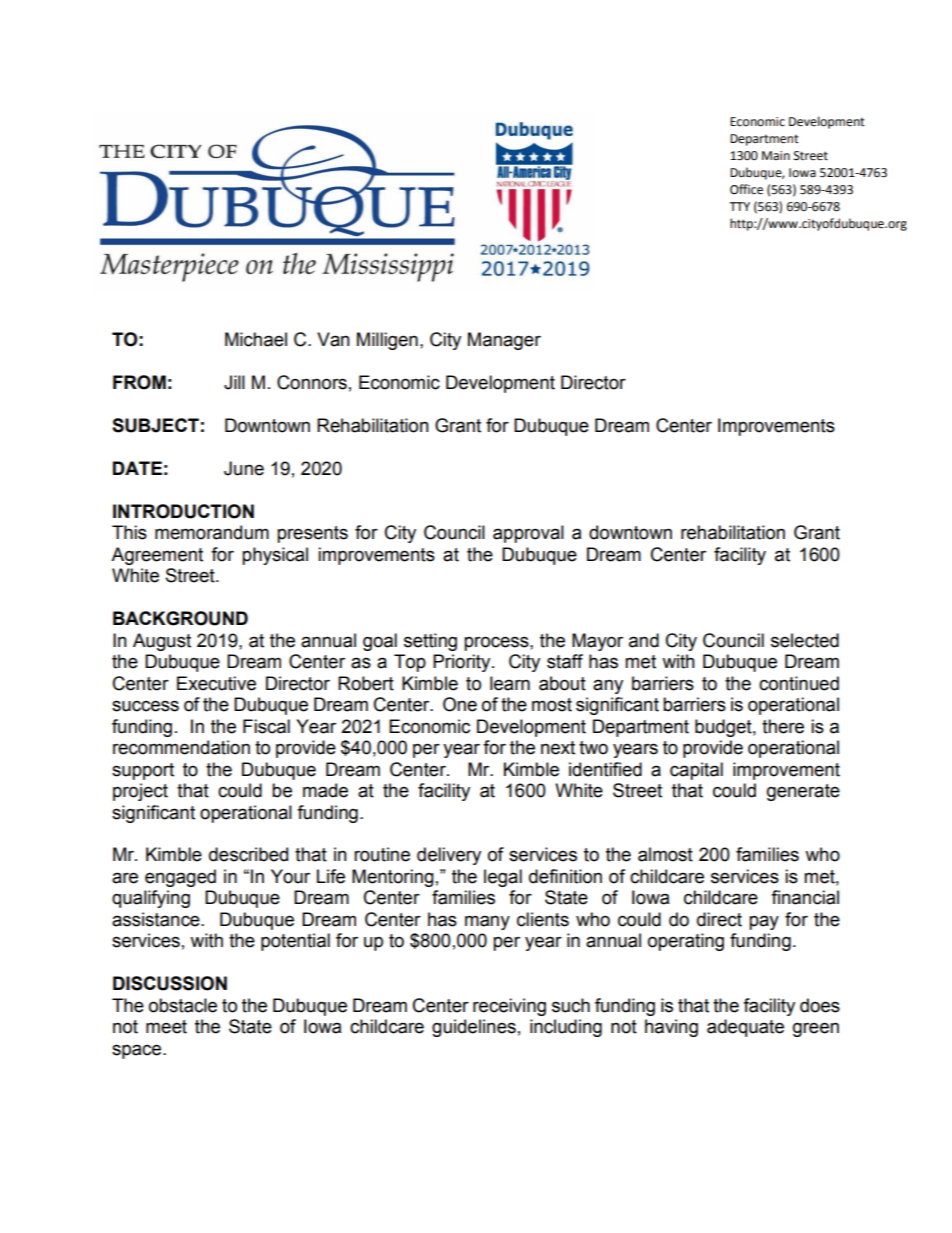 The image size is (952, 1233). Describe the element at coordinates (504, 341) in the screenshot. I see `Manager` at that location.
